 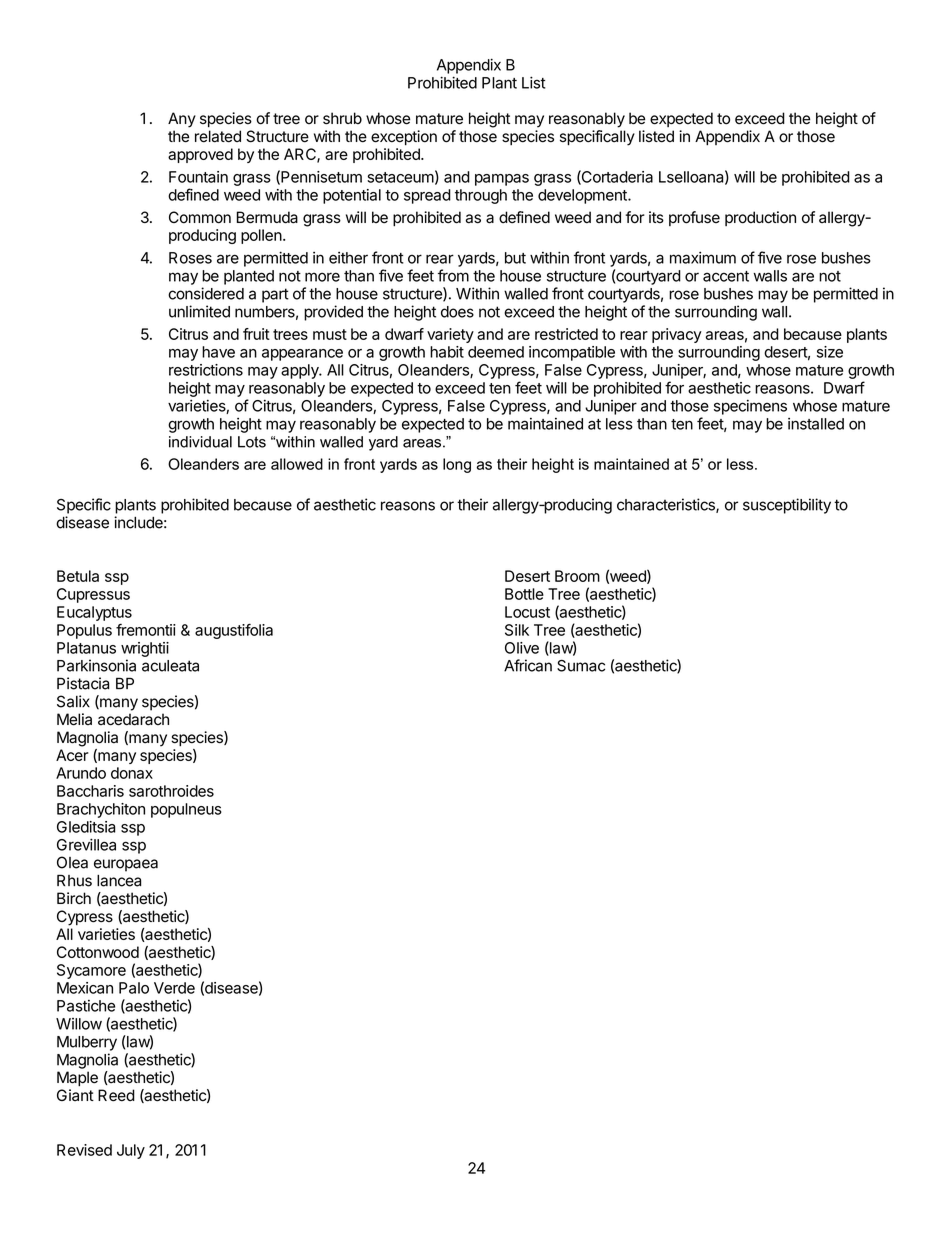 I want to click on habit, so click(x=447, y=352).
